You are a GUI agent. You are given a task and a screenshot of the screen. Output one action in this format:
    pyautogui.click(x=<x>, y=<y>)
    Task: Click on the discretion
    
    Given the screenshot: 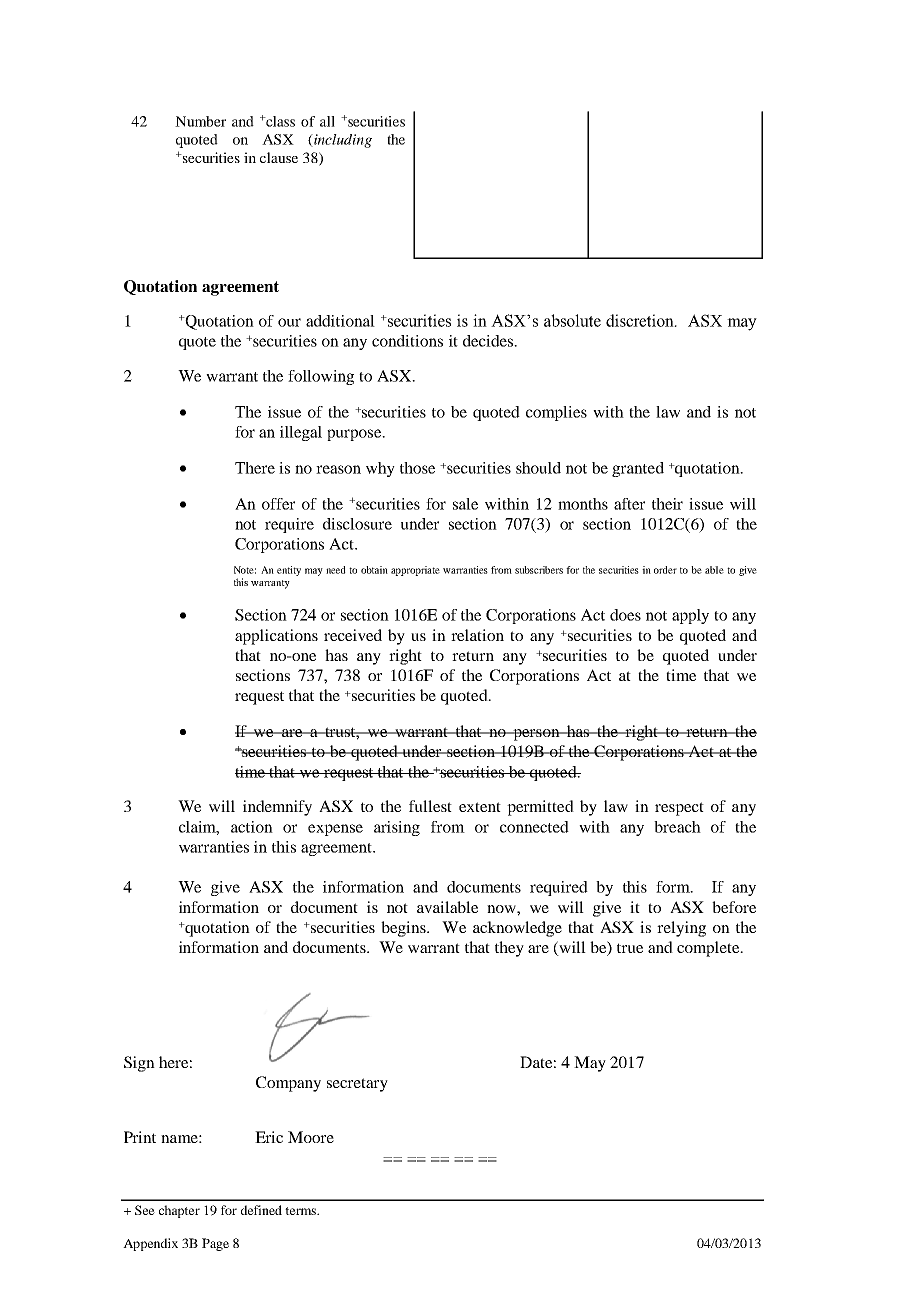 What is the action you would take?
    pyautogui.click(x=641, y=320)
